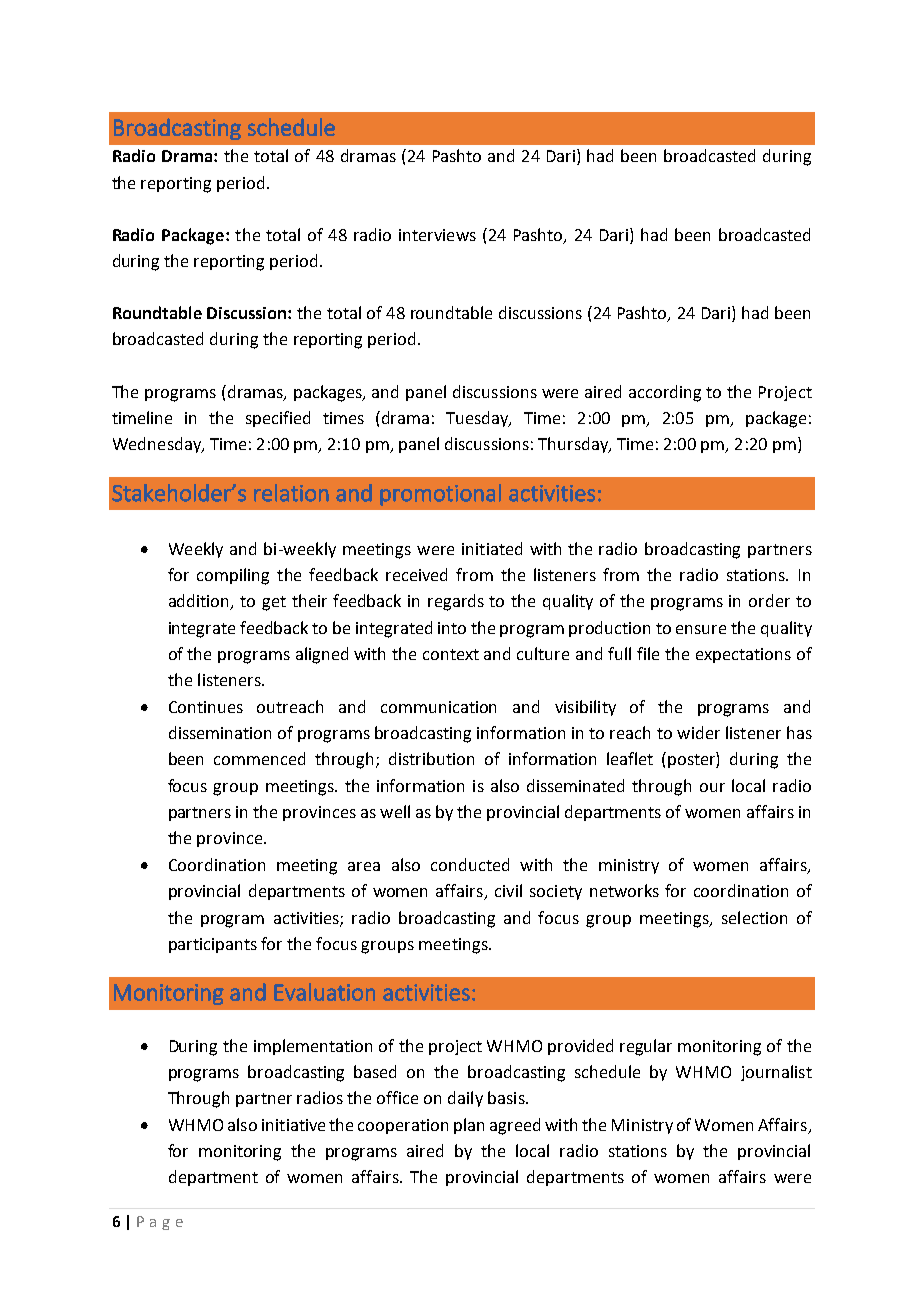 This screenshot has height=1308, width=924. I want to click on daily, so click(465, 1099).
